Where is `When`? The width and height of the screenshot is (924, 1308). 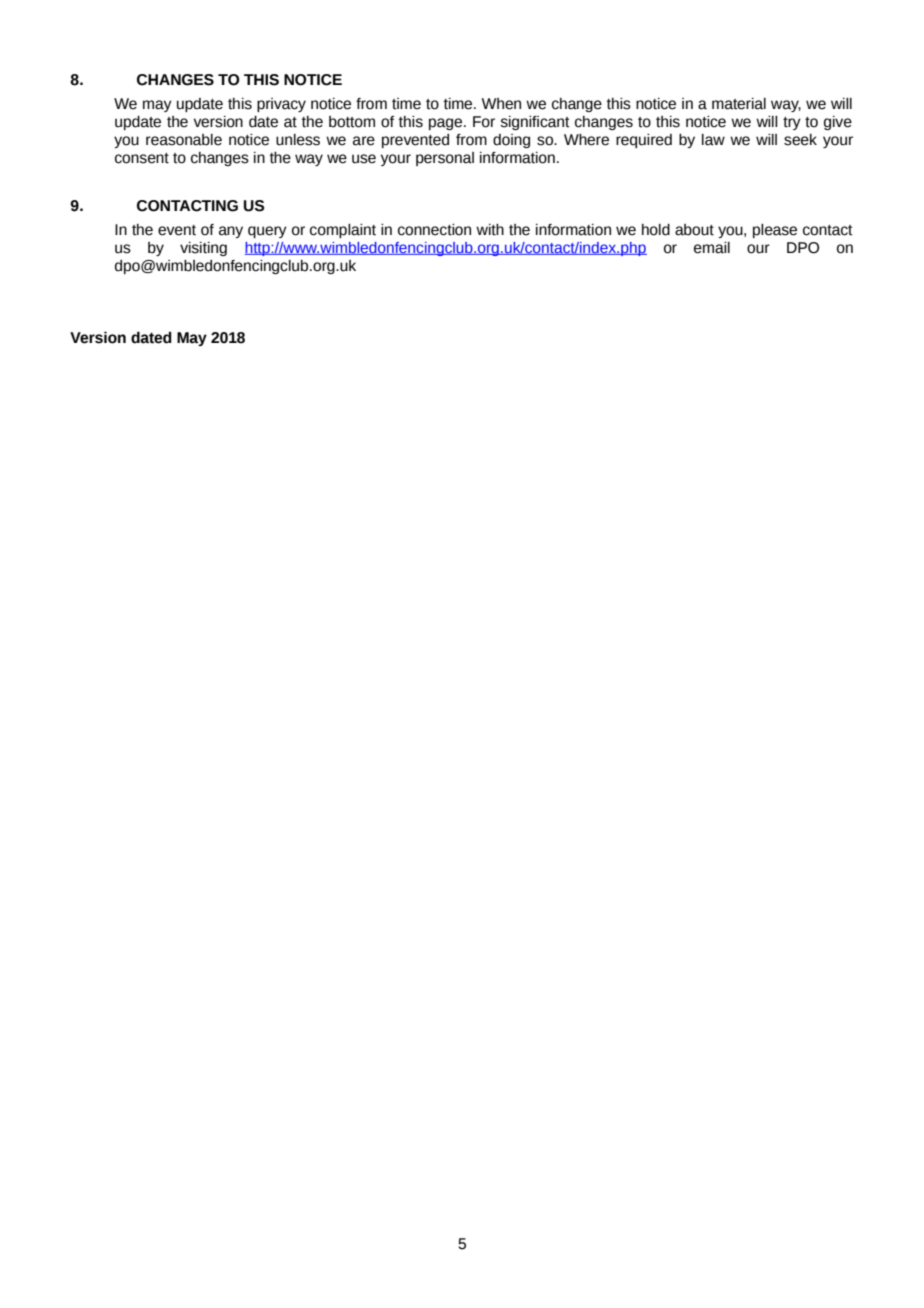
When is located at coordinates (501, 104).
